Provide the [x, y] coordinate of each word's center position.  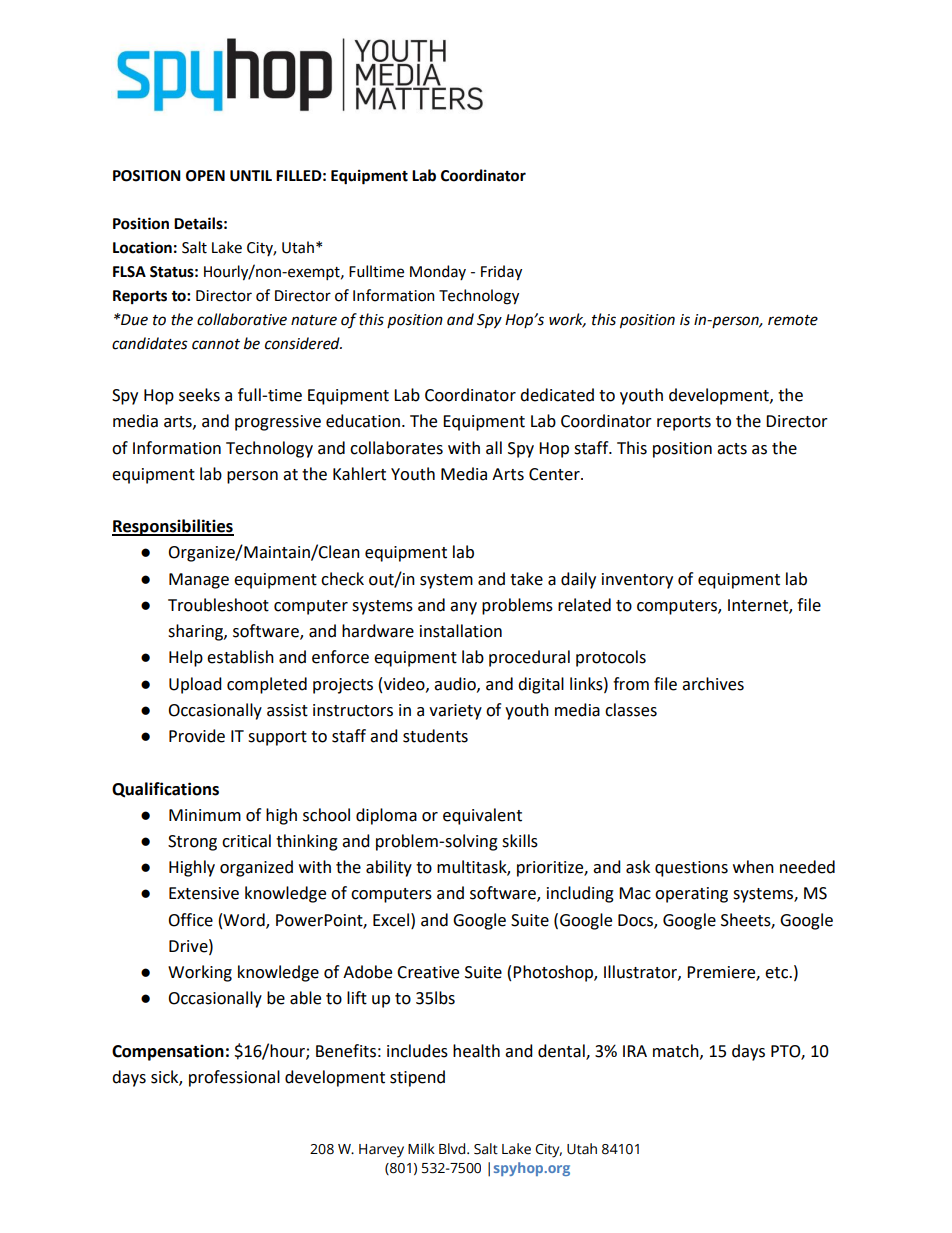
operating [691, 895]
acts [732, 449]
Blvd [453, 1149]
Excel [392, 920]
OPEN [205, 176]
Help [186, 658]
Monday [438, 272]
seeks [199, 395]
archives [713, 684]
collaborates [396, 448]
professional [234, 1078]
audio [456, 684]
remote [793, 320]
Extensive [204, 893]
